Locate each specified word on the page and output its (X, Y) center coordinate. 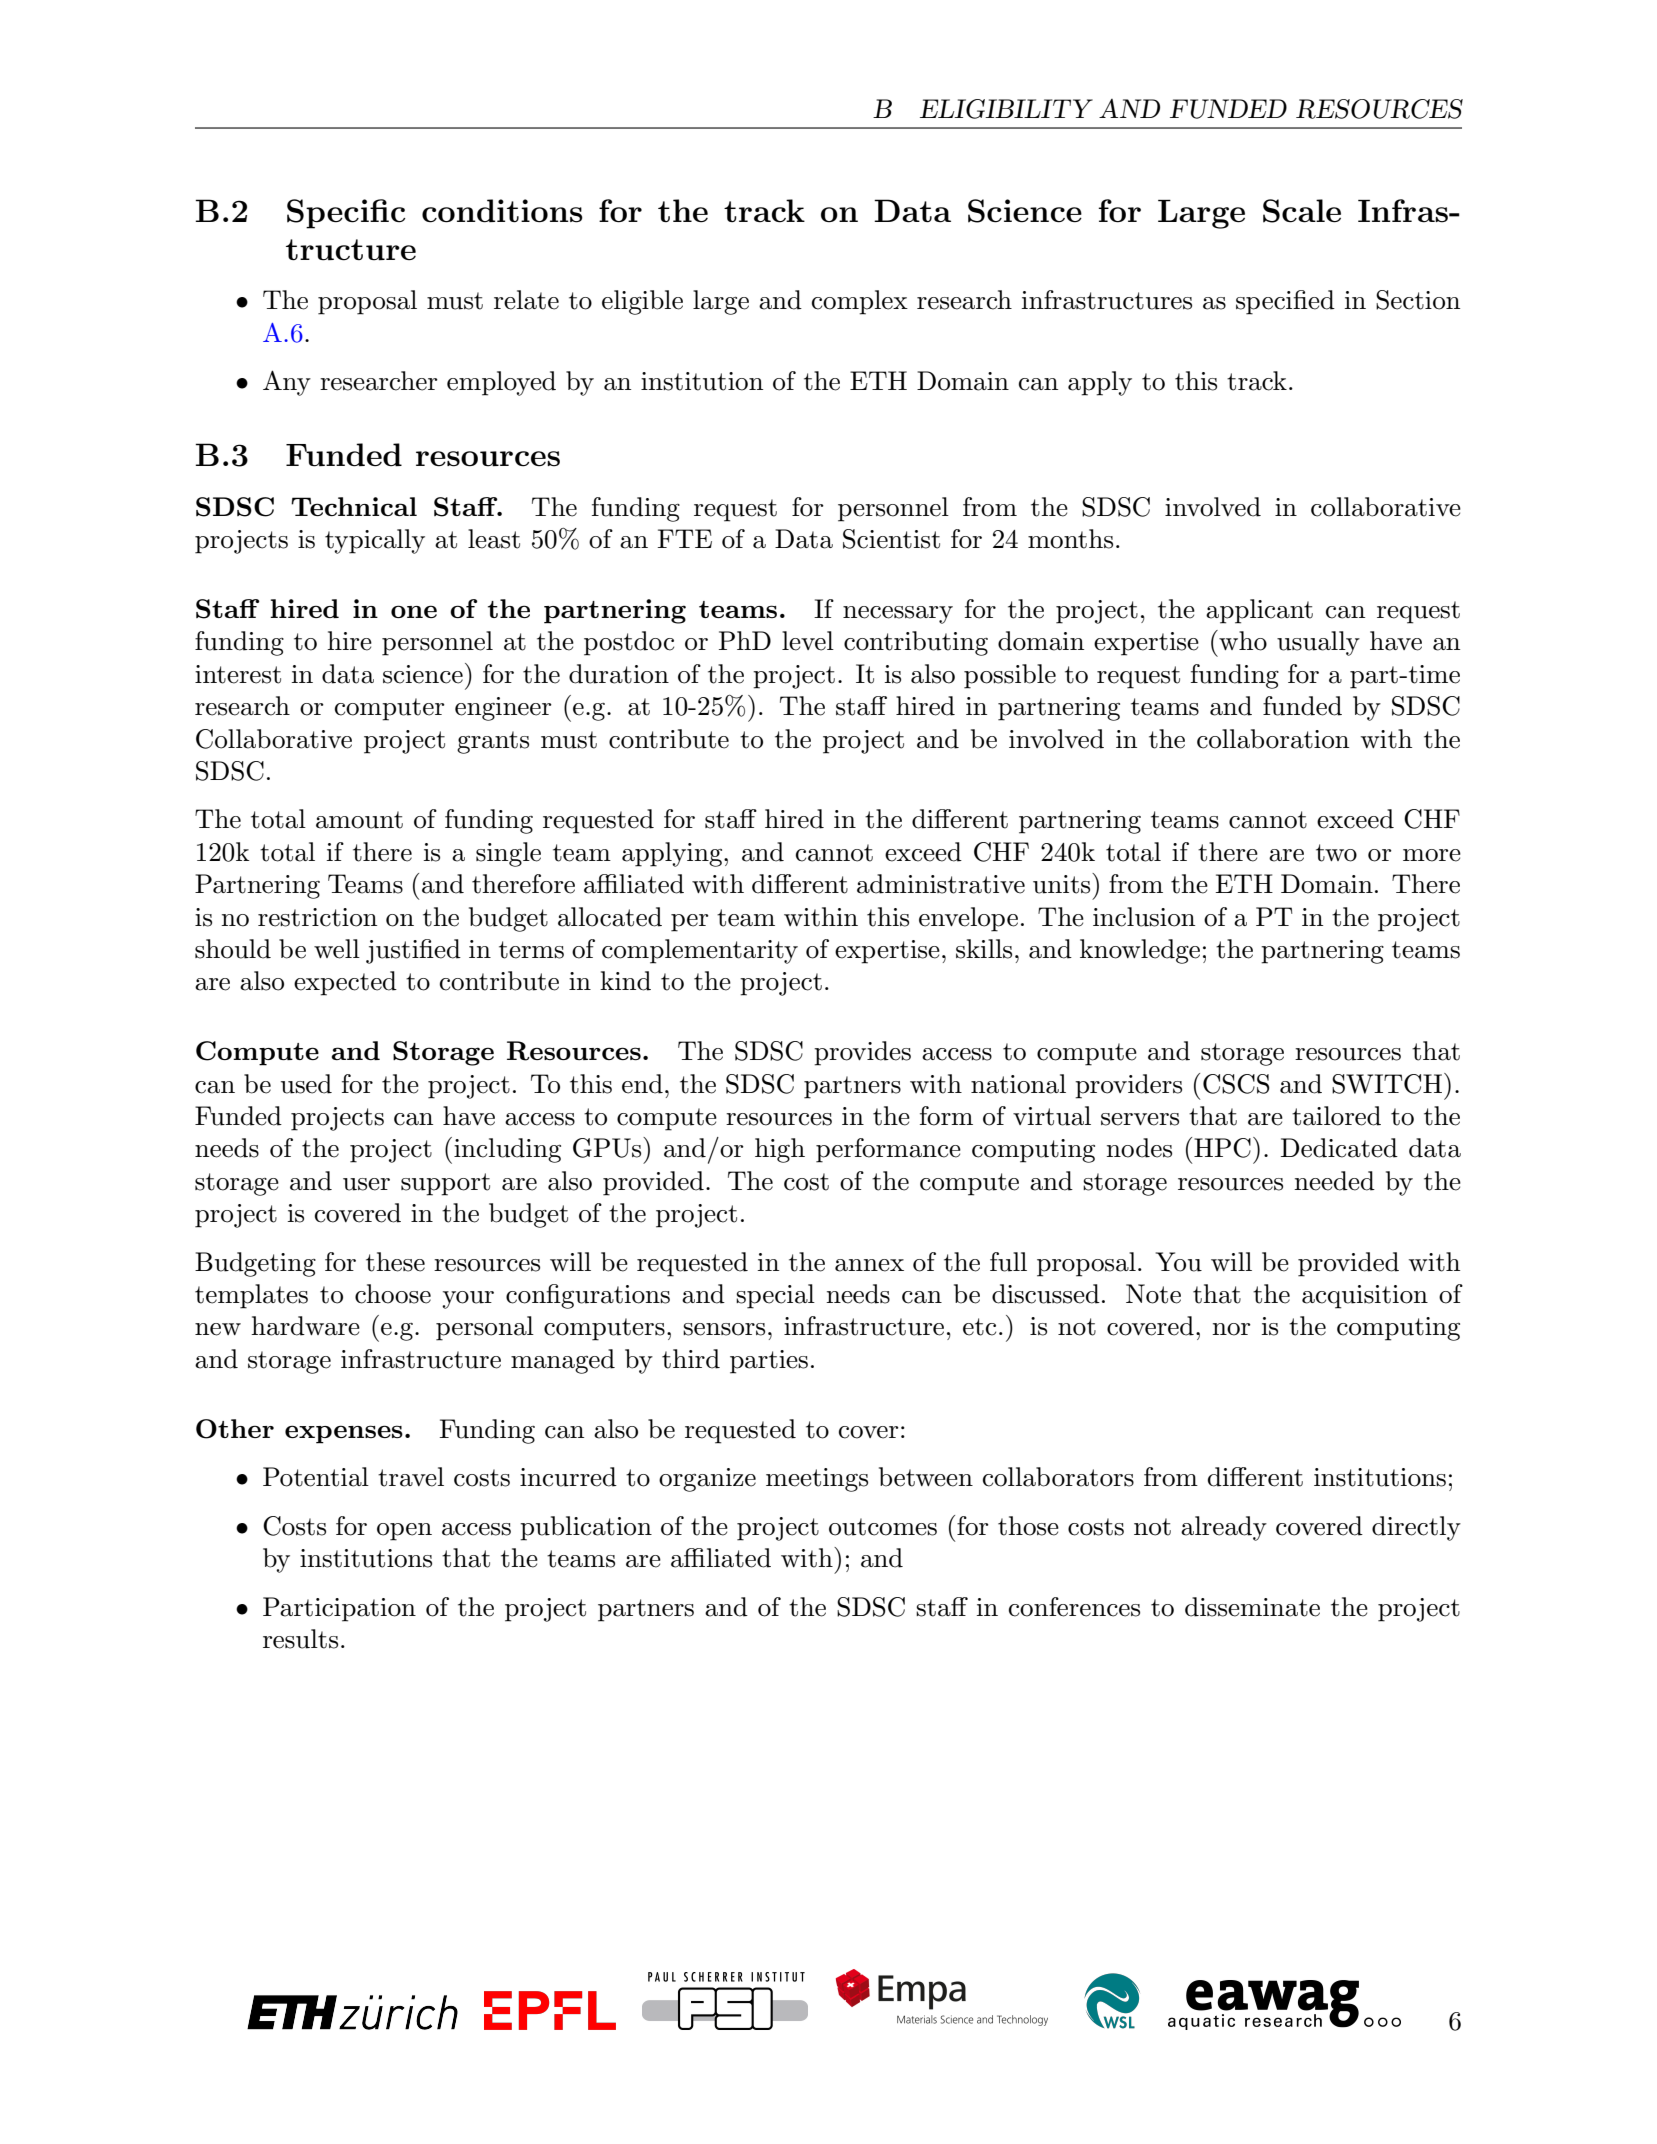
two (1336, 853)
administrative (941, 884)
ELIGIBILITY (1006, 109)
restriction (317, 917)
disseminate (1252, 1607)
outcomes (883, 1527)
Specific (346, 214)
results (300, 1639)
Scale (1302, 211)
